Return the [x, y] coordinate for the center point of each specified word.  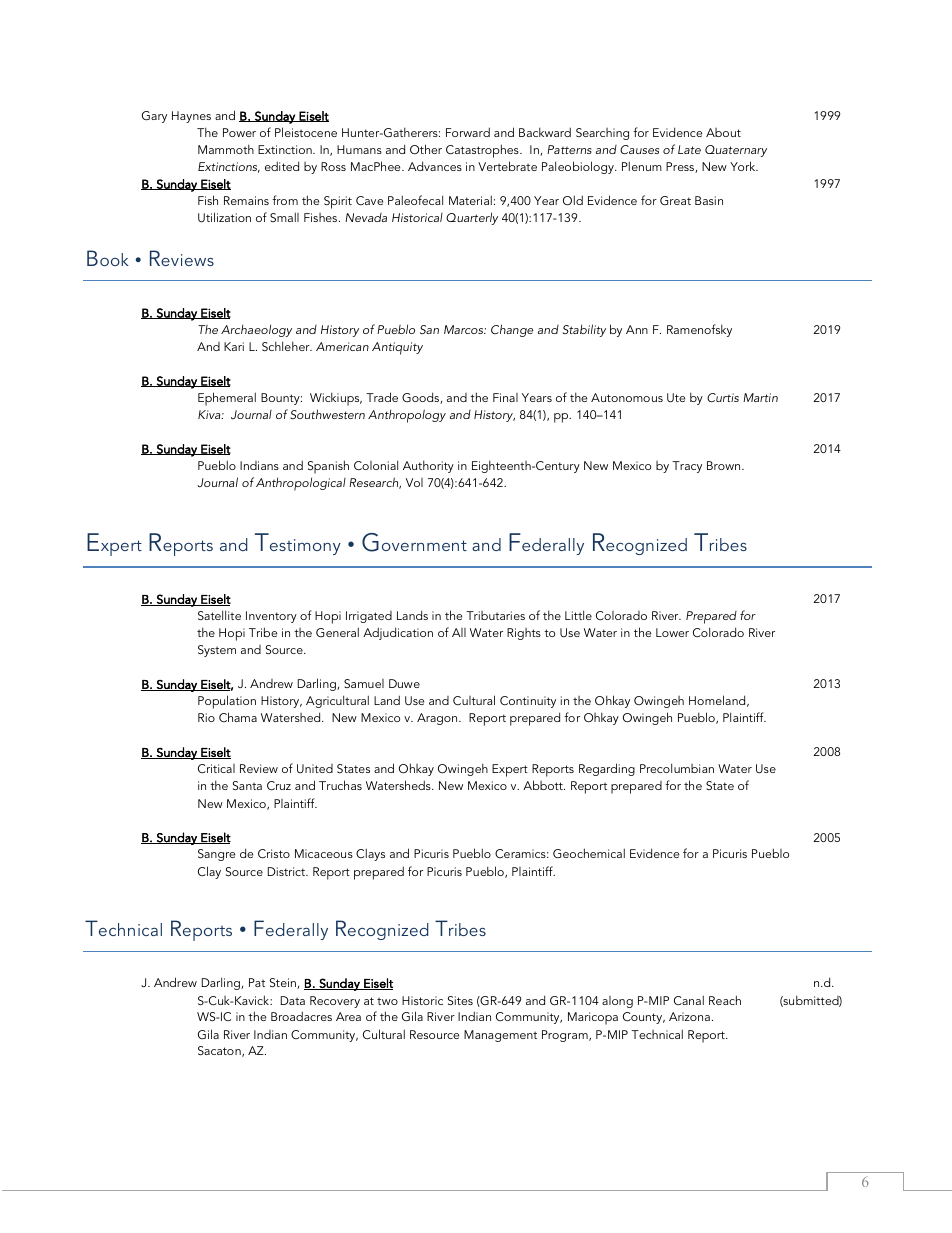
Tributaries [495, 615]
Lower [672, 632]
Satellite [219, 615]
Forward [468, 132]
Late [689, 149]
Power [239, 132]
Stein [284, 983]
